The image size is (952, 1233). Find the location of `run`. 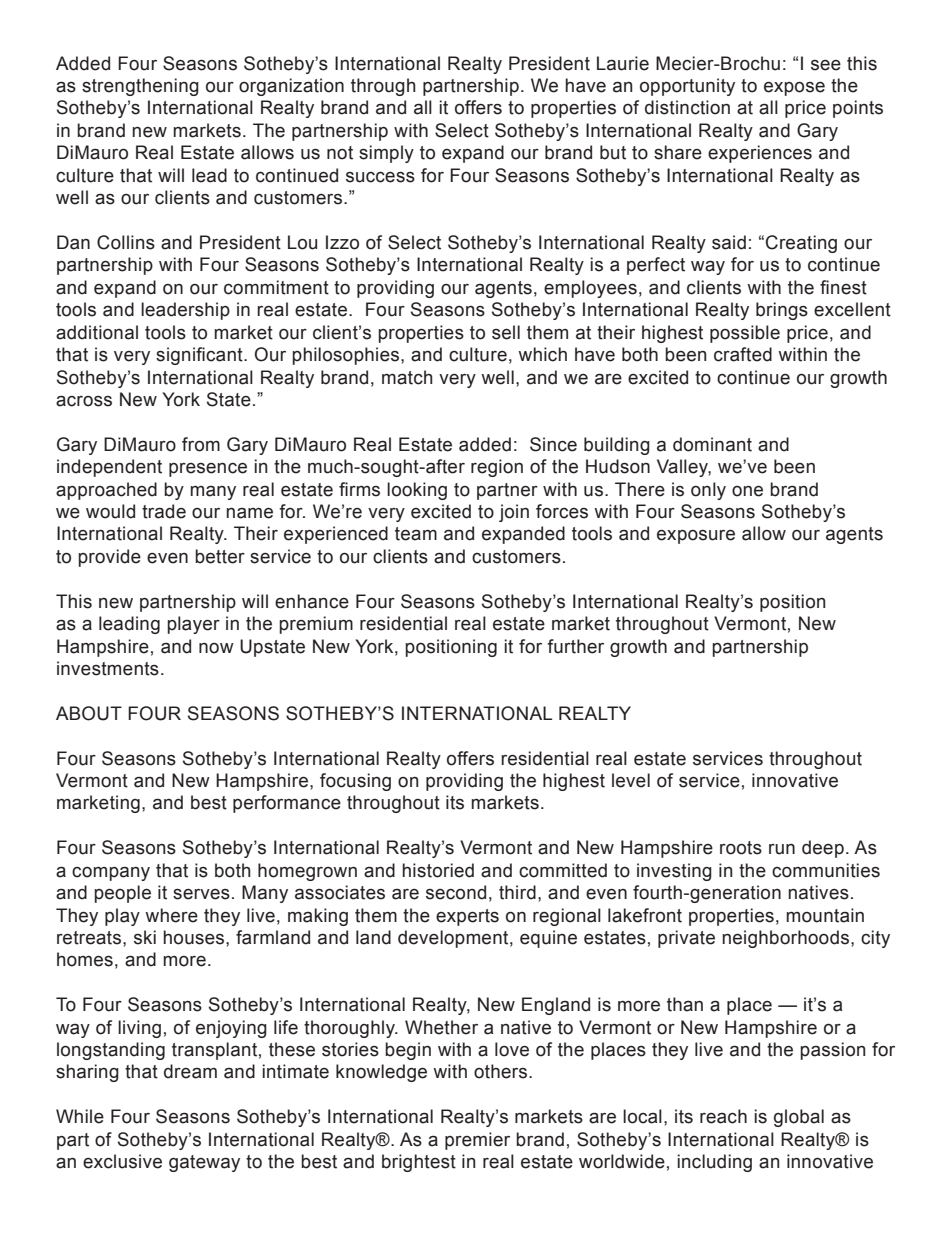

run is located at coordinates (782, 849).
